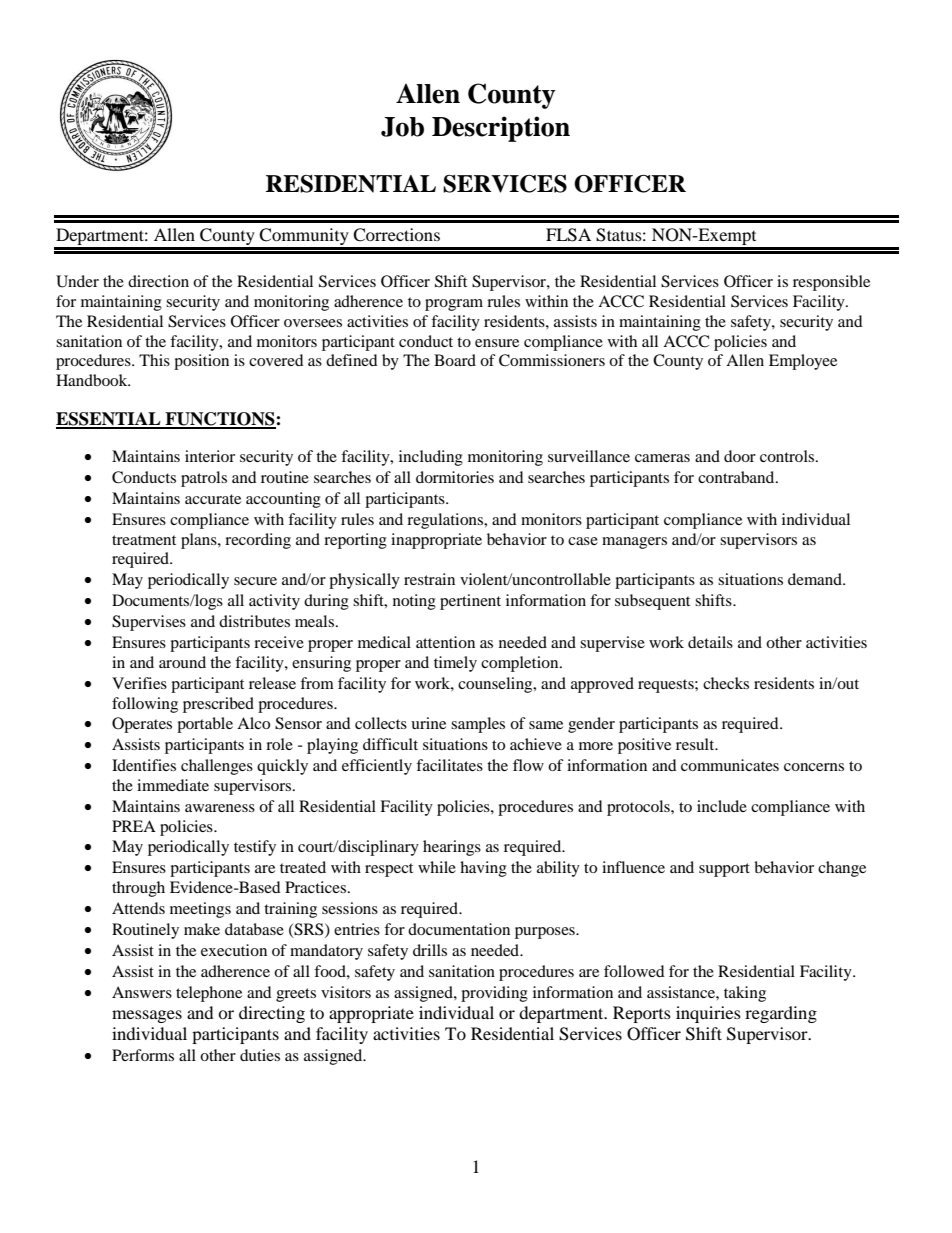 The height and width of the screenshot is (1233, 952). I want to click on Employee, so click(803, 362).
